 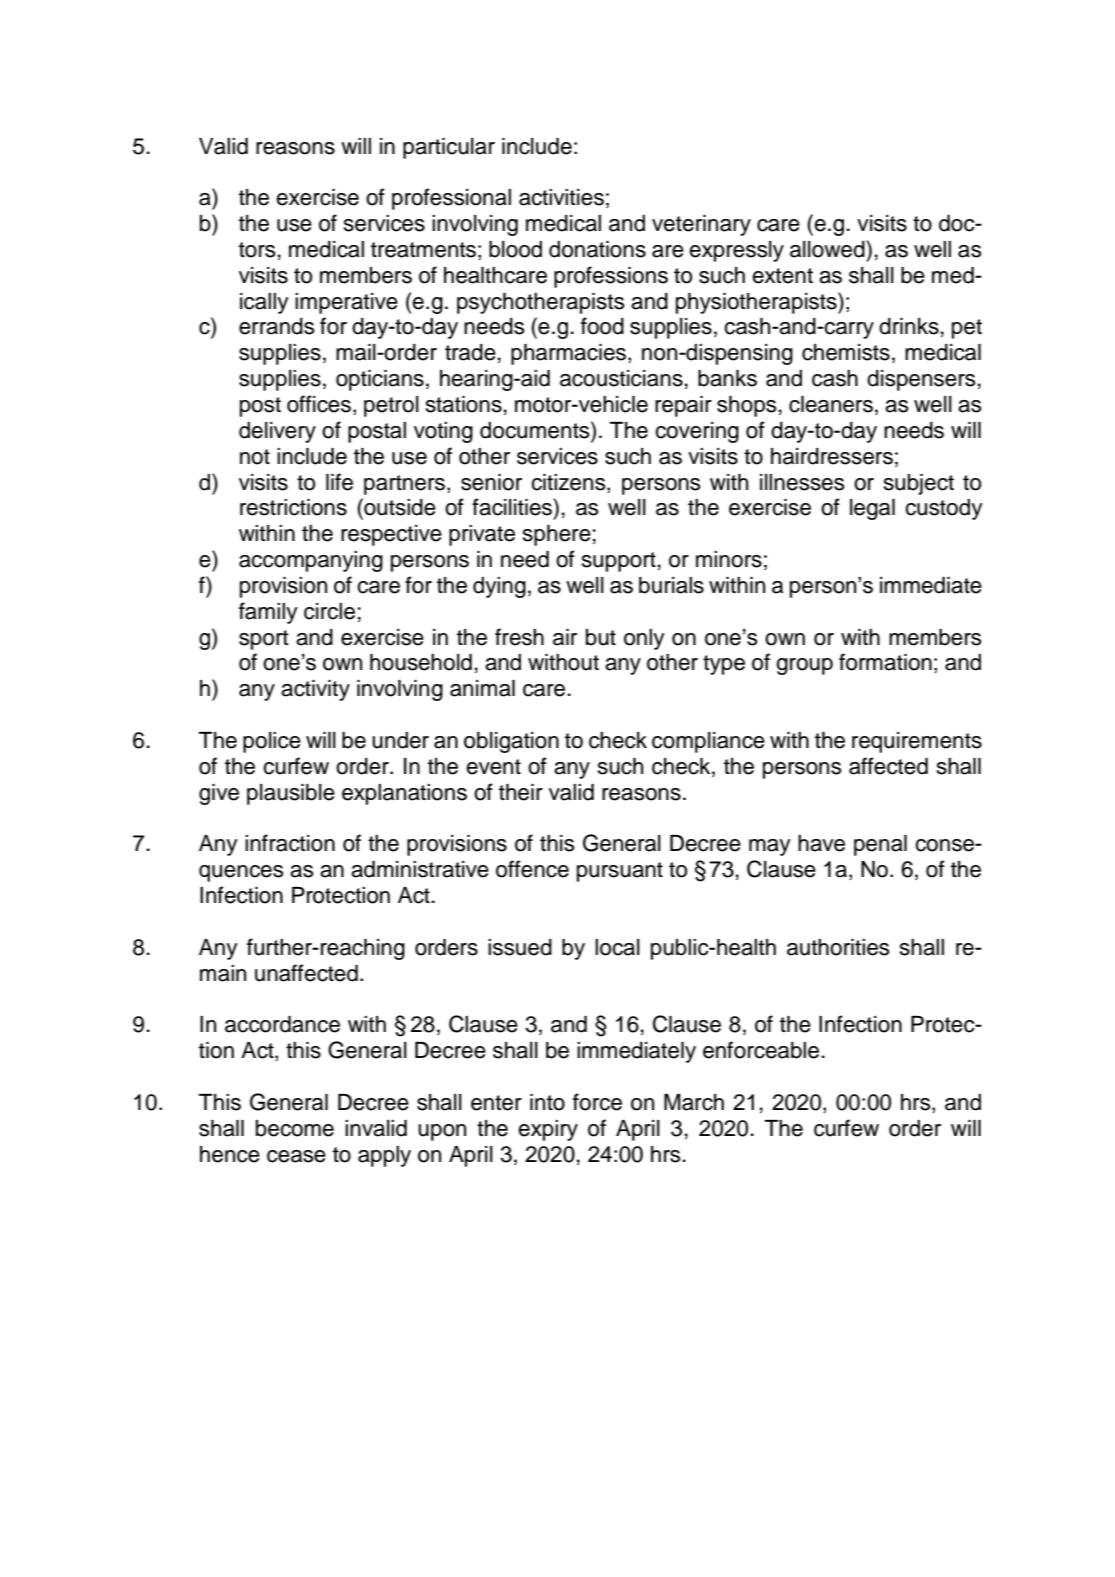 What do you see at coordinates (569, 482) in the page?
I see `citizens` at bounding box center [569, 482].
